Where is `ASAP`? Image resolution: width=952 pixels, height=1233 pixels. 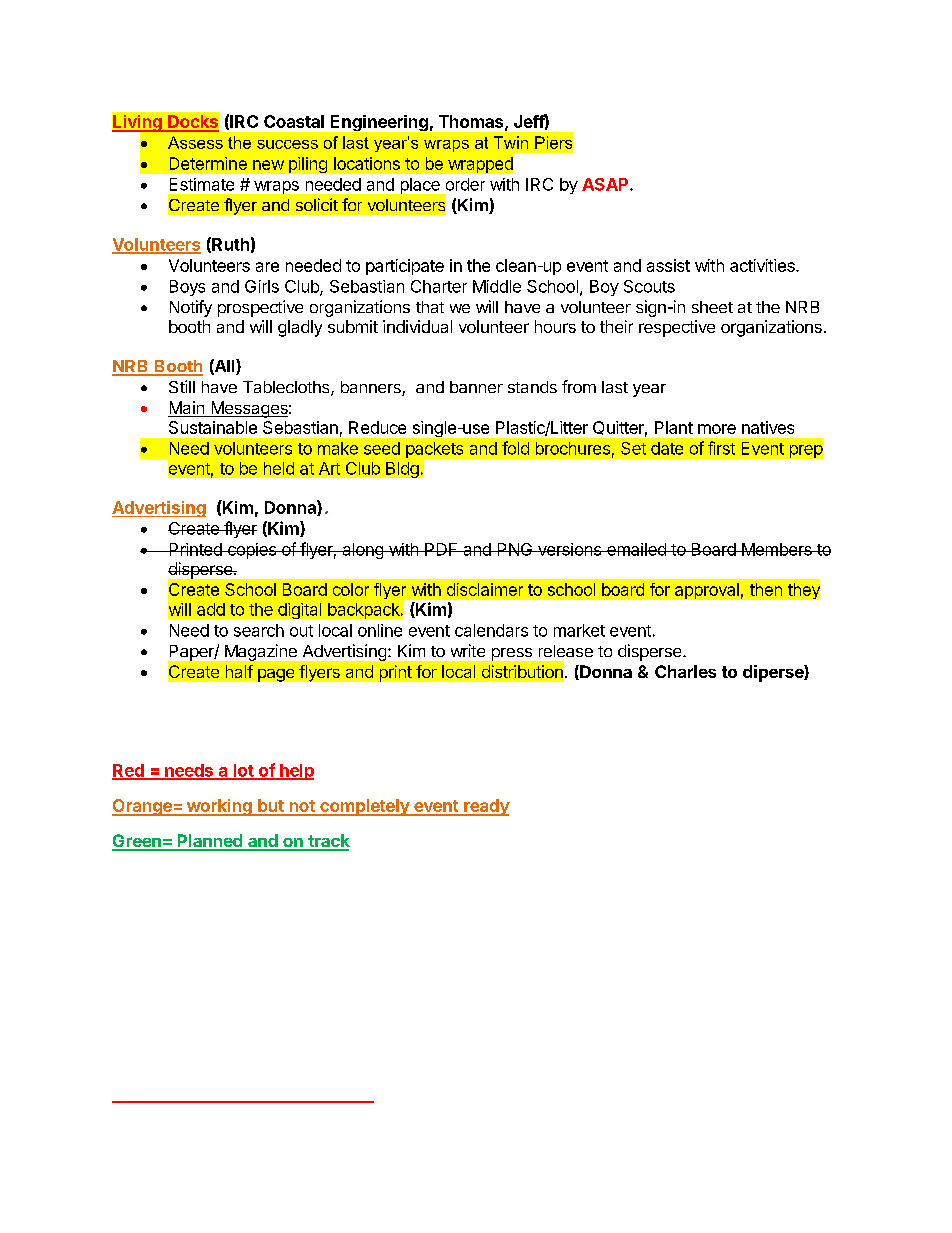
ASAP is located at coordinates (606, 184).
